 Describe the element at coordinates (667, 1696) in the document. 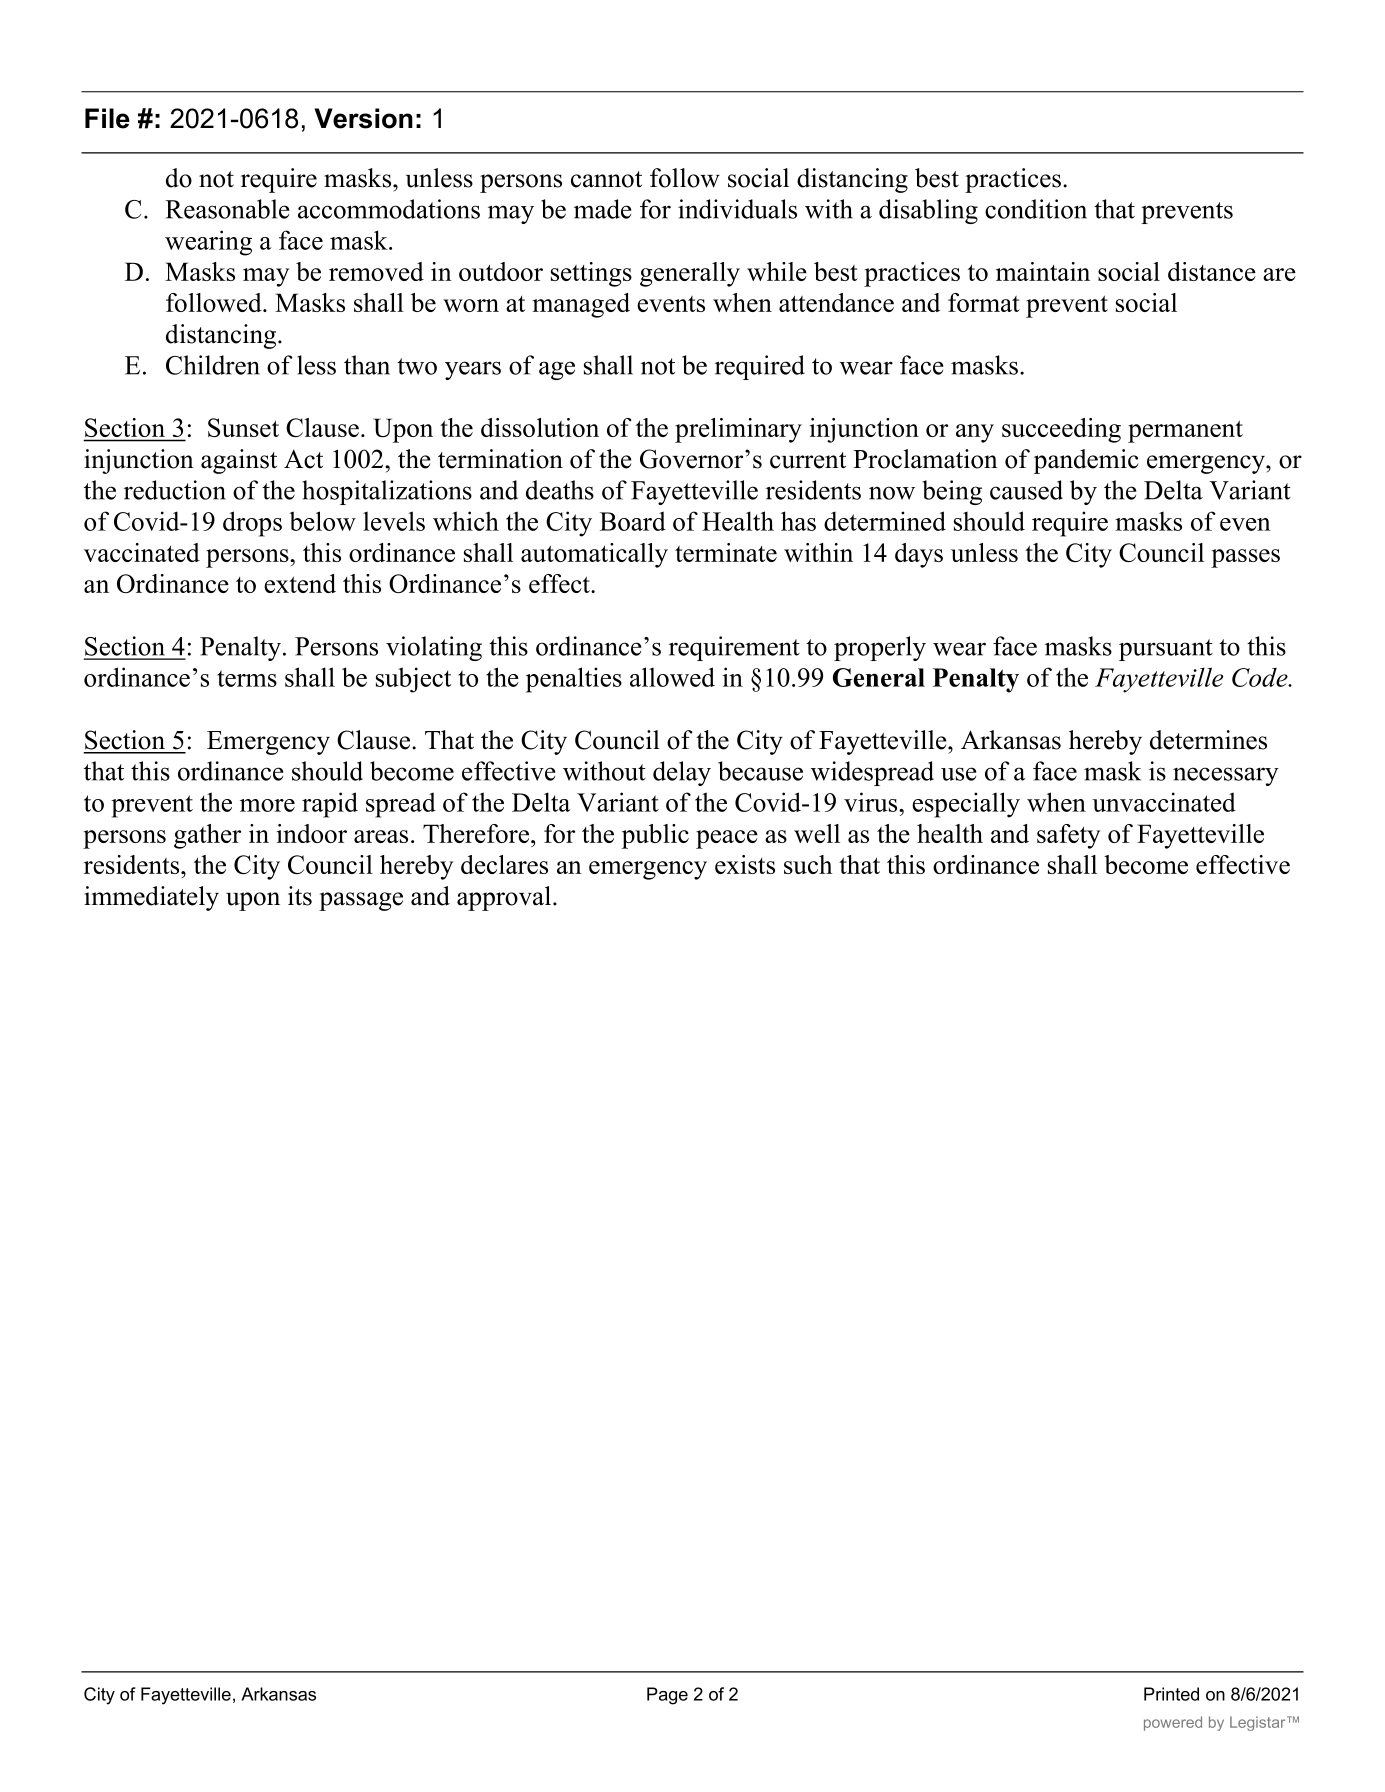

I see `Page` at that location.
